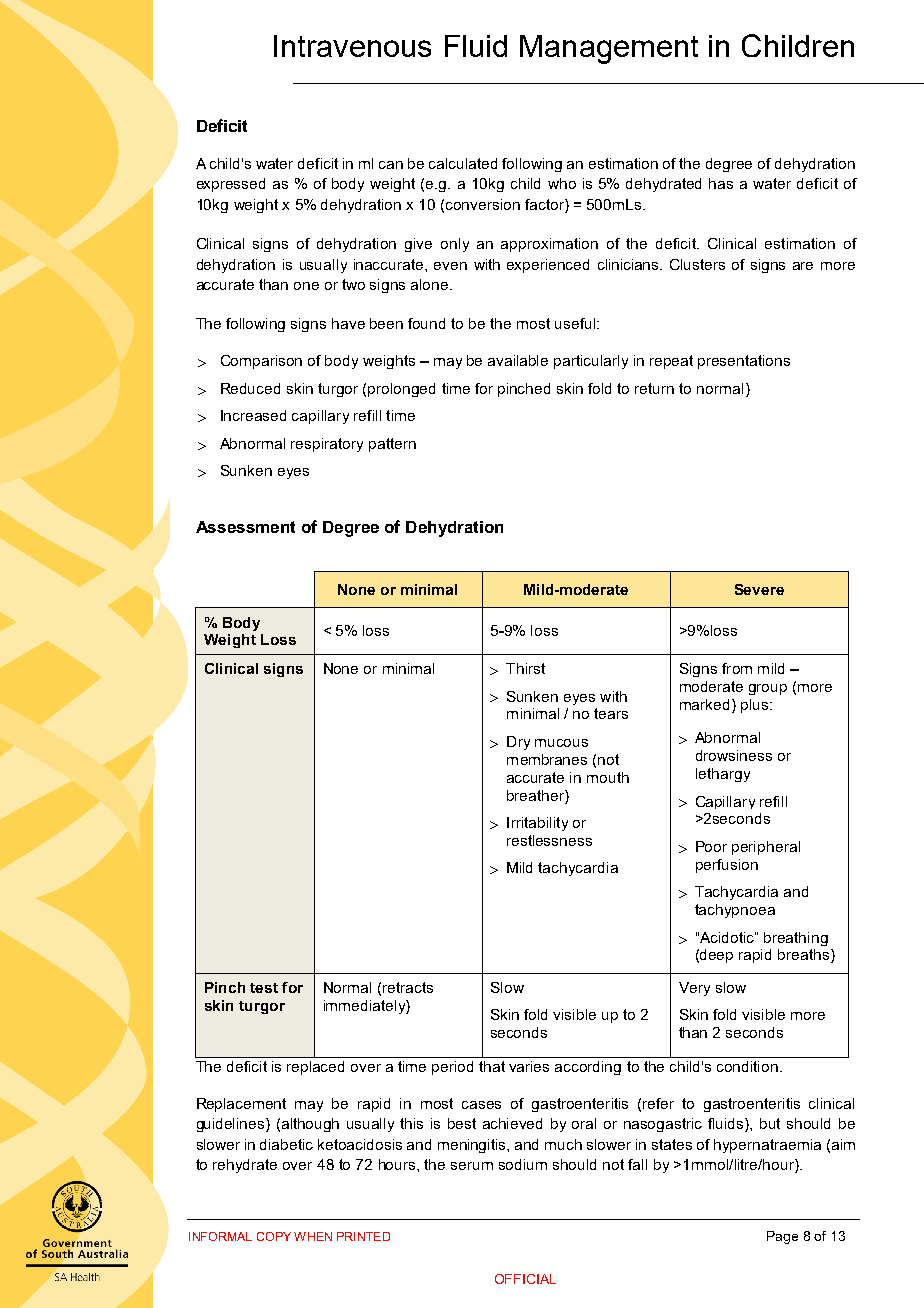 The image size is (924, 1308). I want to click on COPY, so click(274, 1236).
